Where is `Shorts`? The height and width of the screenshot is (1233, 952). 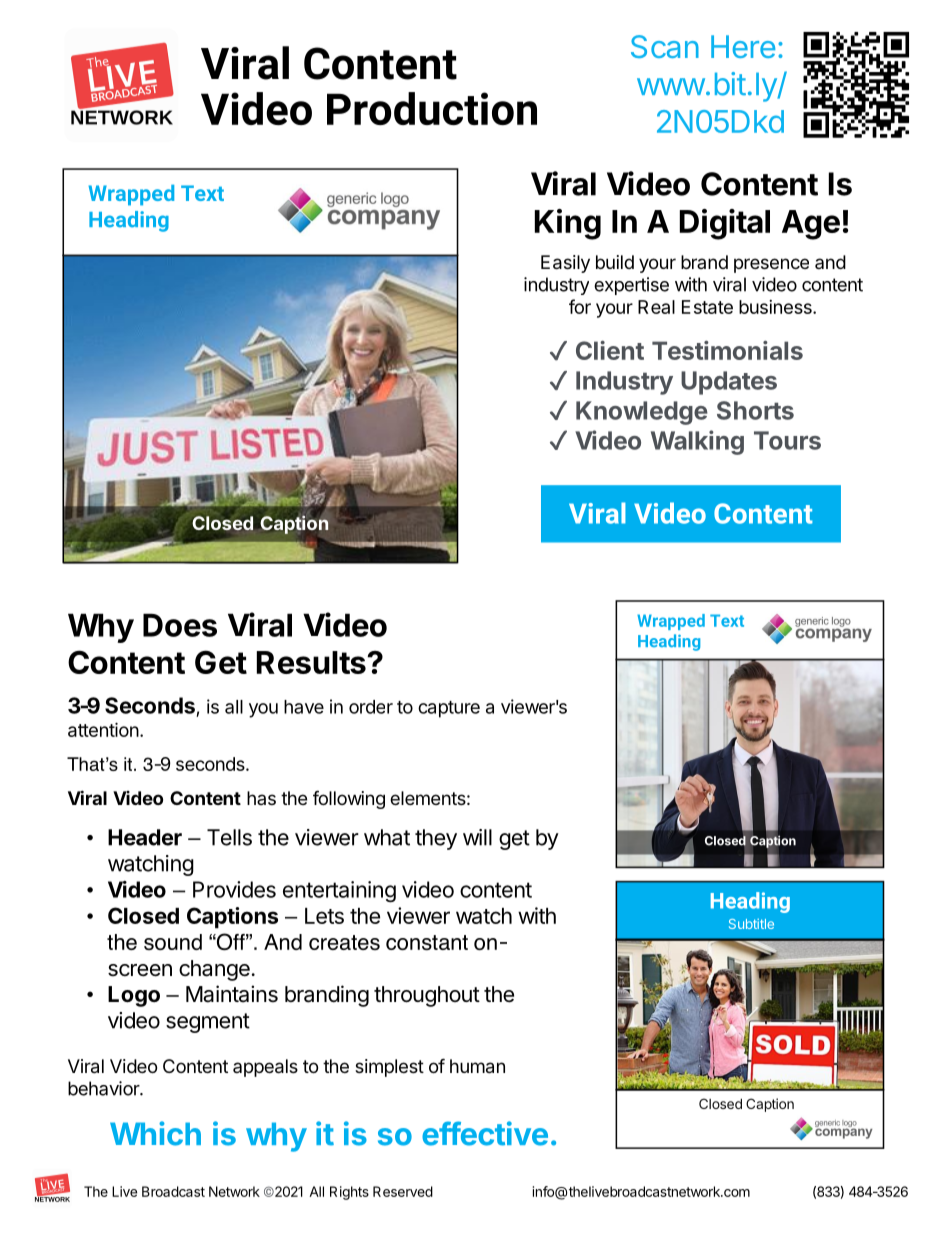 Shorts is located at coordinates (755, 410).
